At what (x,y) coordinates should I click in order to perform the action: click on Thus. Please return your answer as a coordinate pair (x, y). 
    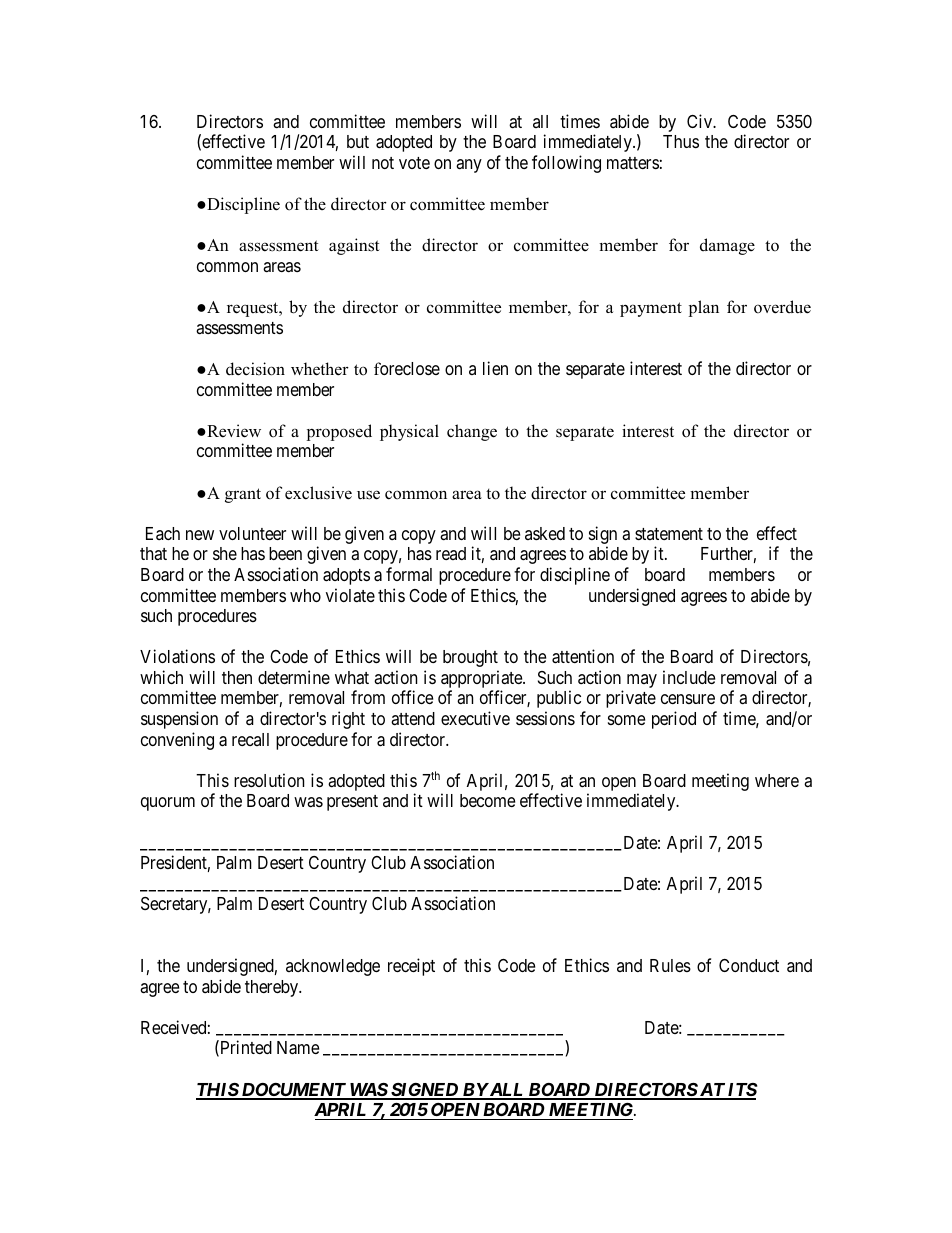
    Looking at the image, I should click on (681, 141).
